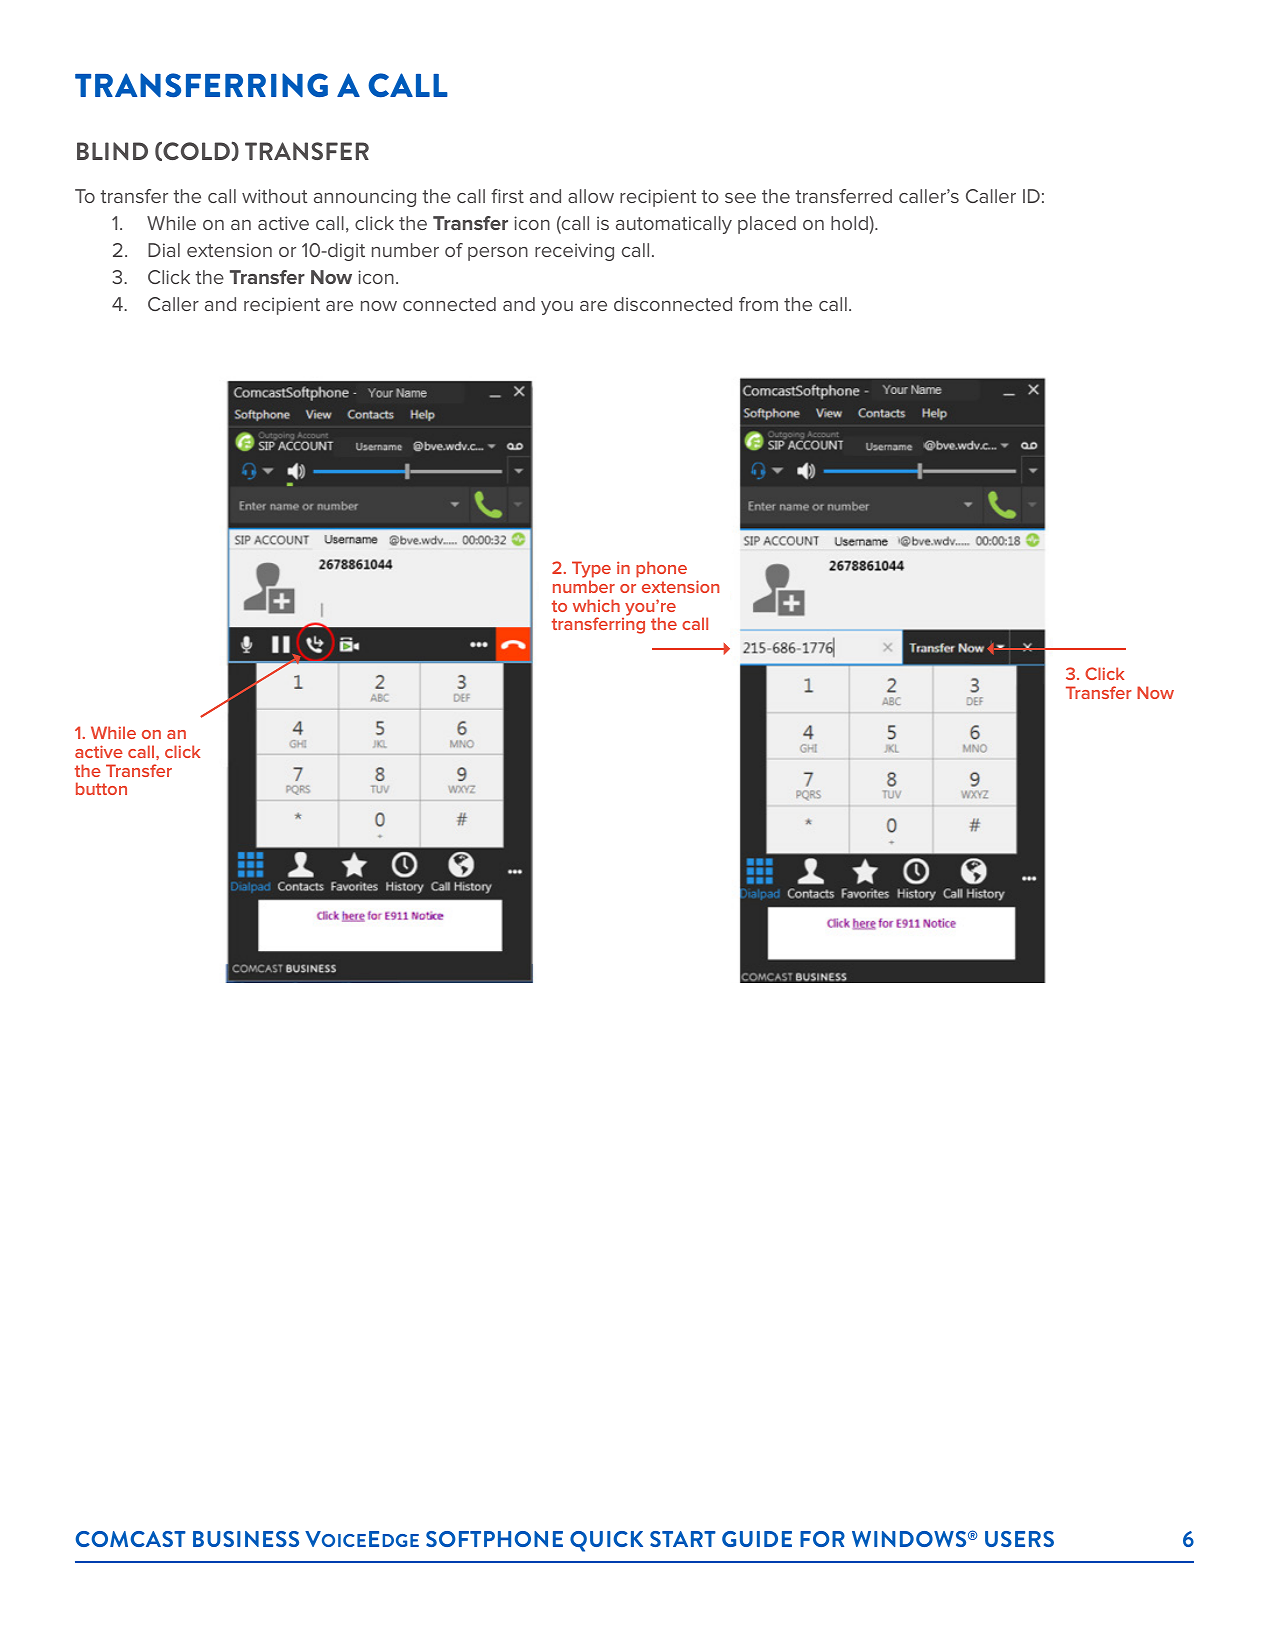 The width and height of the screenshot is (1269, 1643). I want to click on allow, so click(591, 196).
